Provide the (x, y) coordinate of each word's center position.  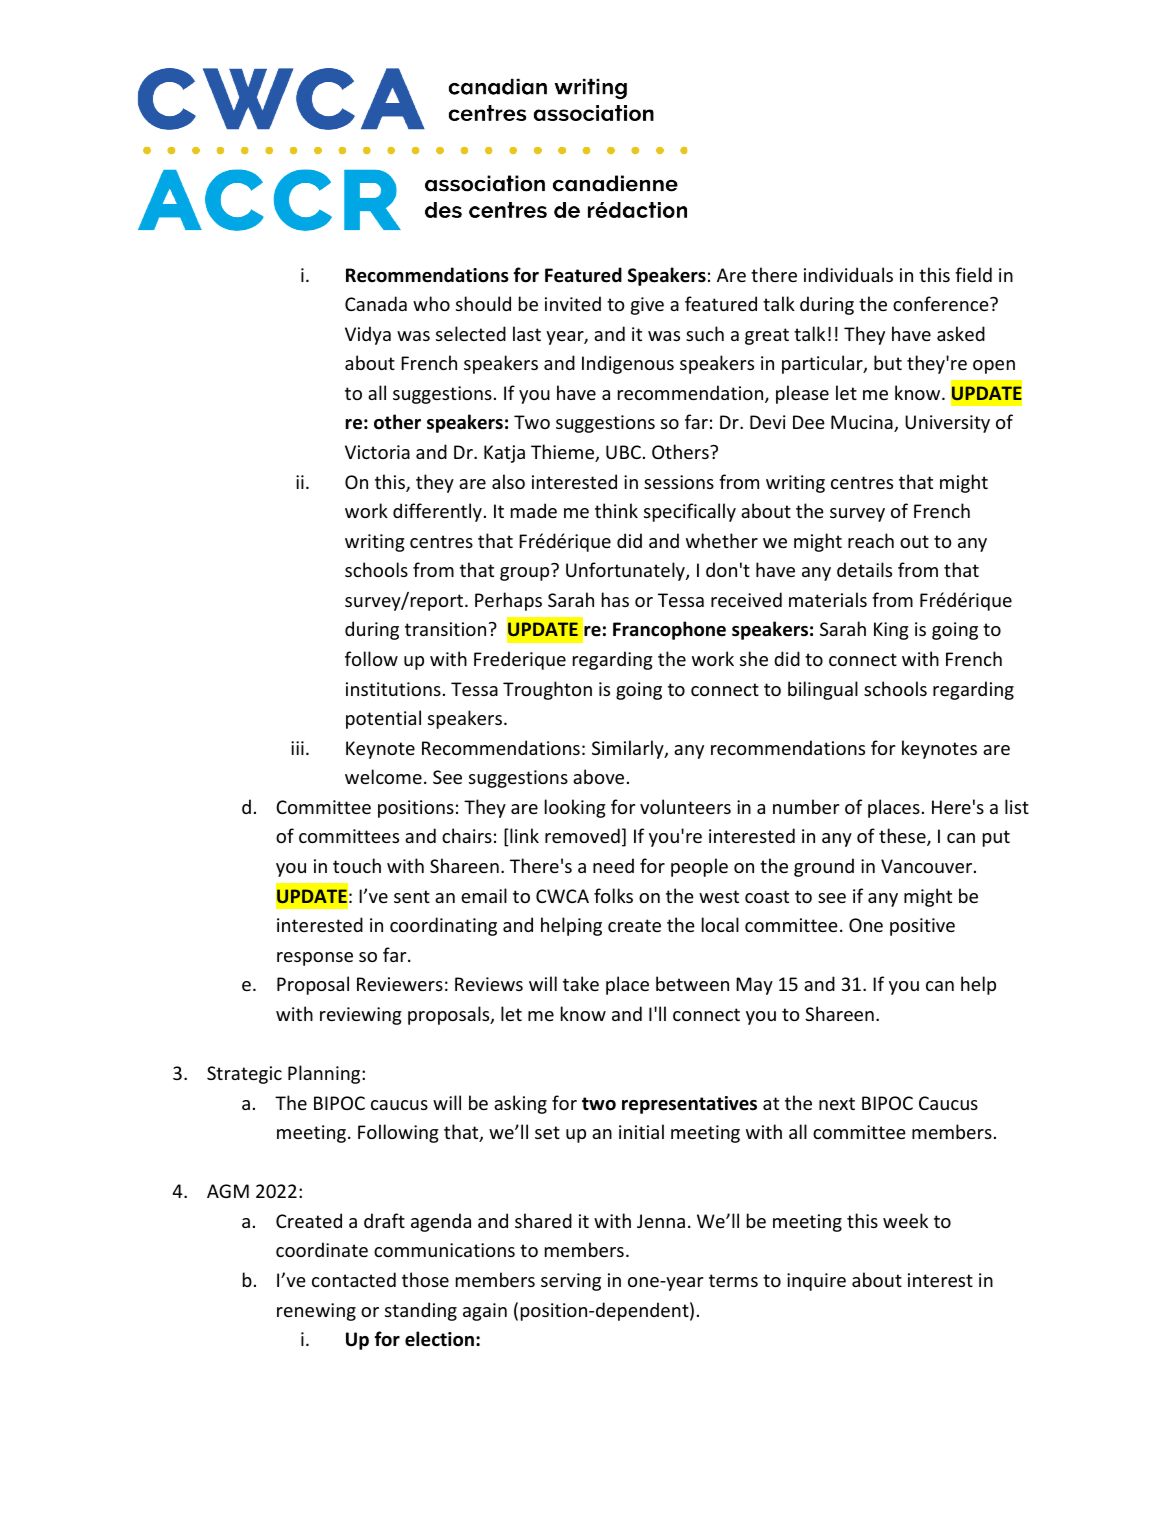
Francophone (669, 630)
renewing (316, 1312)
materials (828, 599)
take (581, 983)
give (647, 306)
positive (922, 927)
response (315, 959)
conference (942, 303)
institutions (393, 689)
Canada (376, 303)
